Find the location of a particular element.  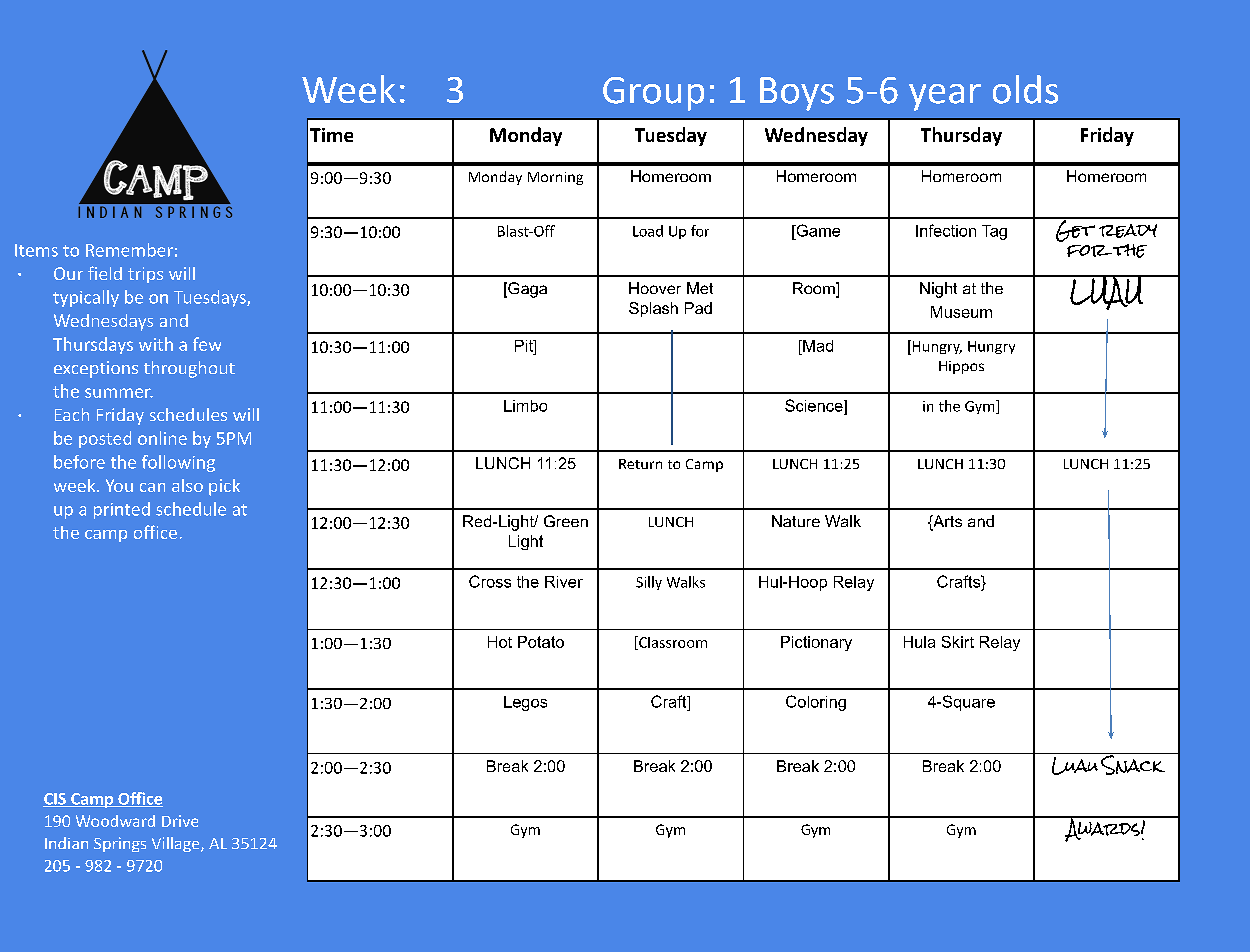

olds is located at coordinates (1025, 89).
